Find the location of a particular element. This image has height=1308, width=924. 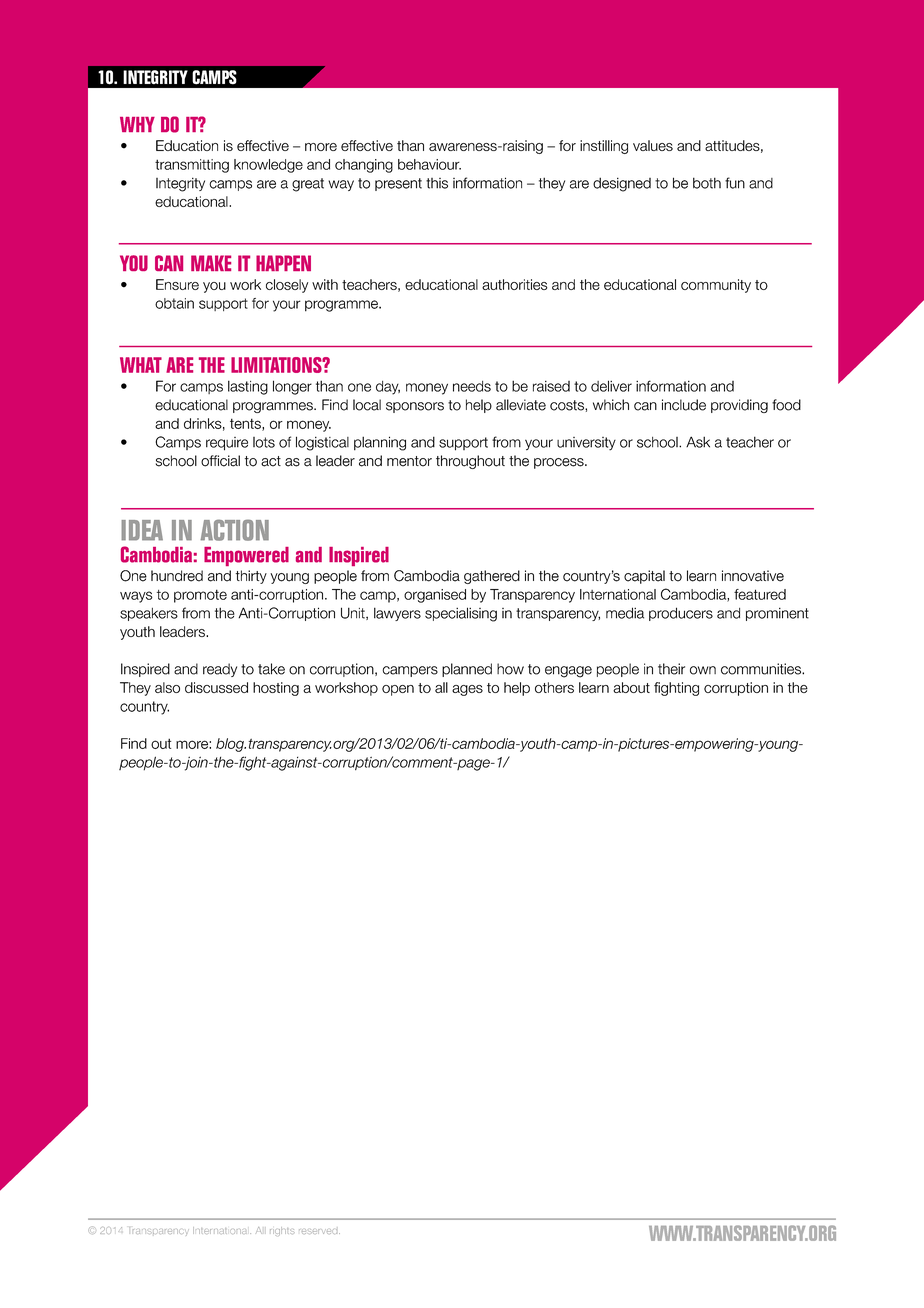

ages is located at coordinates (467, 690).
